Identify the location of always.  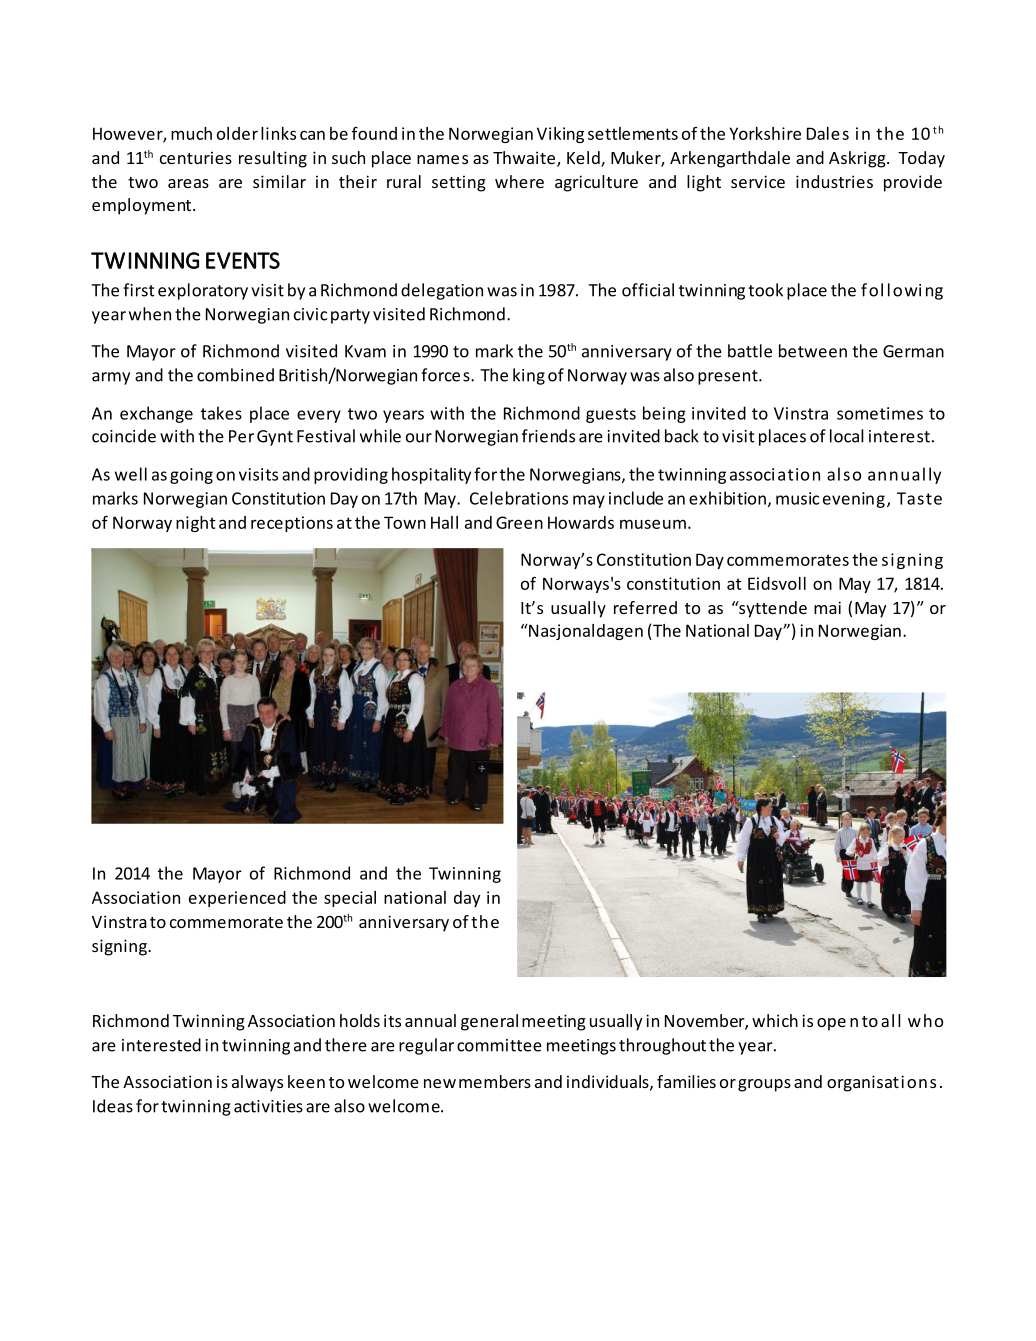
(257, 1083).
